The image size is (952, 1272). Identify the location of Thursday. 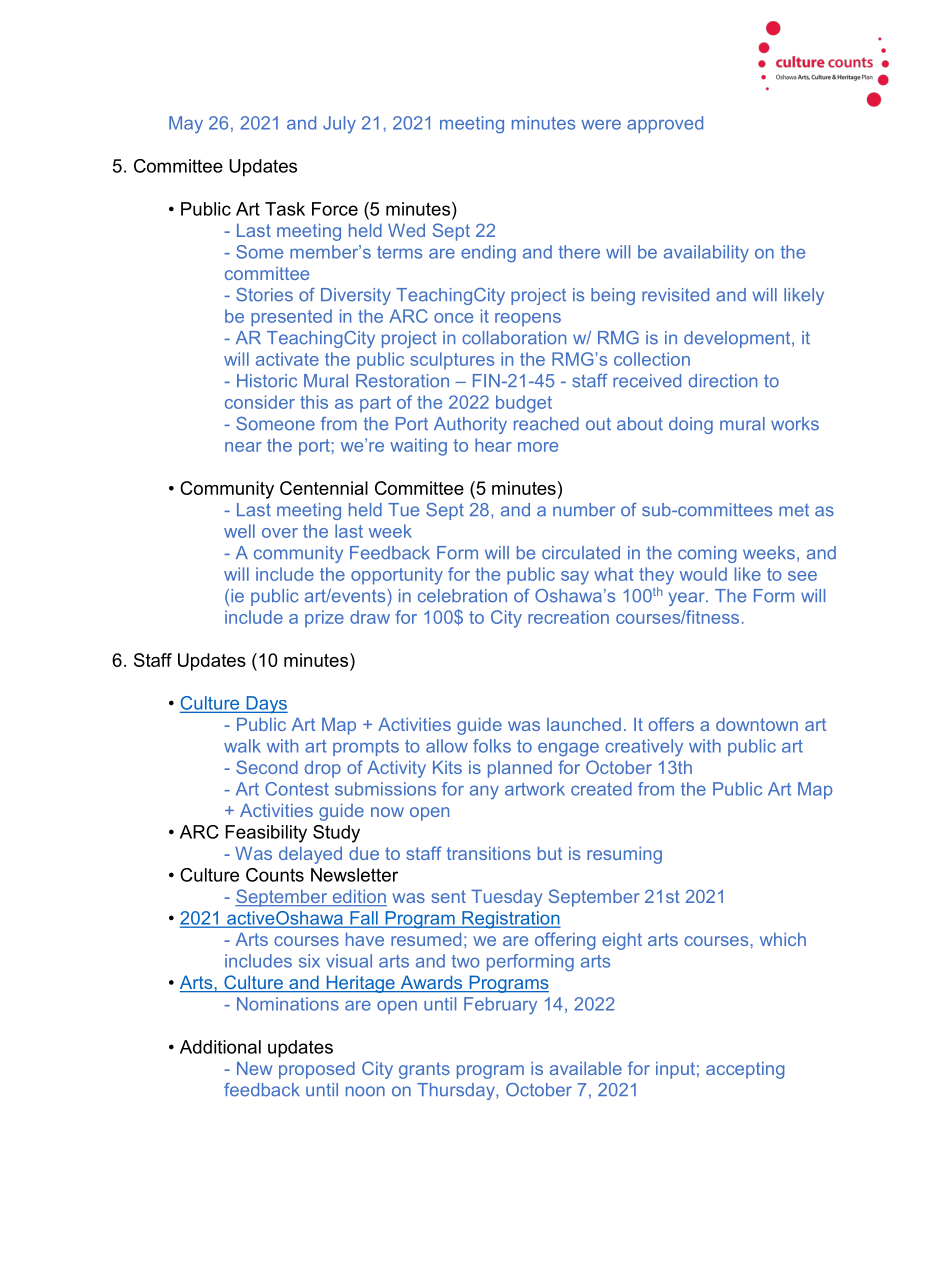
(457, 1091).
